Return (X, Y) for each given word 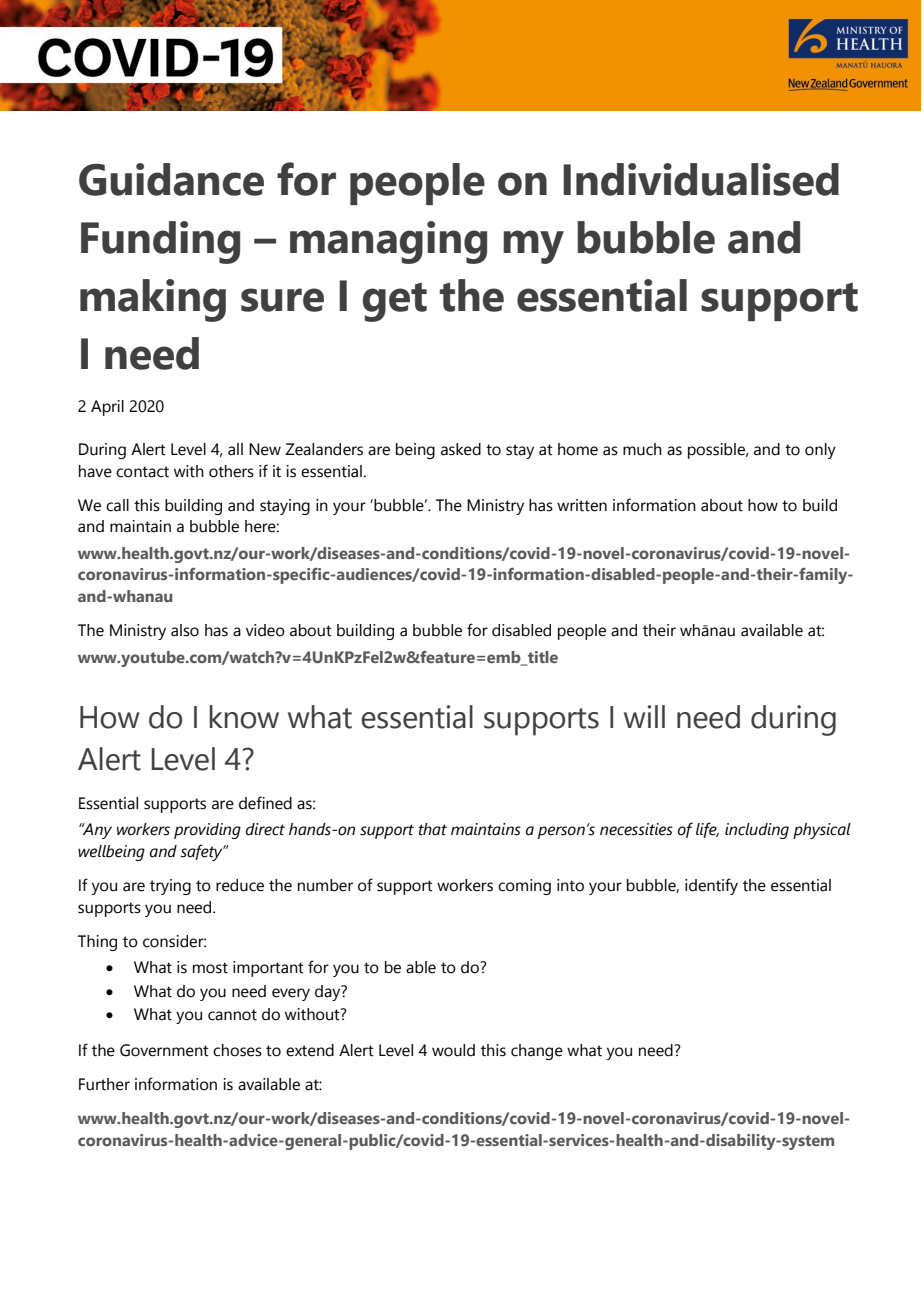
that (432, 829)
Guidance (171, 179)
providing (207, 831)
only (820, 451)
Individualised (701, 179)
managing (388, 242)
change (537, 1052)
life (707, 830)
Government (164, 1050)
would (453, 1050)
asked (461, 449)
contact (142, 472)
